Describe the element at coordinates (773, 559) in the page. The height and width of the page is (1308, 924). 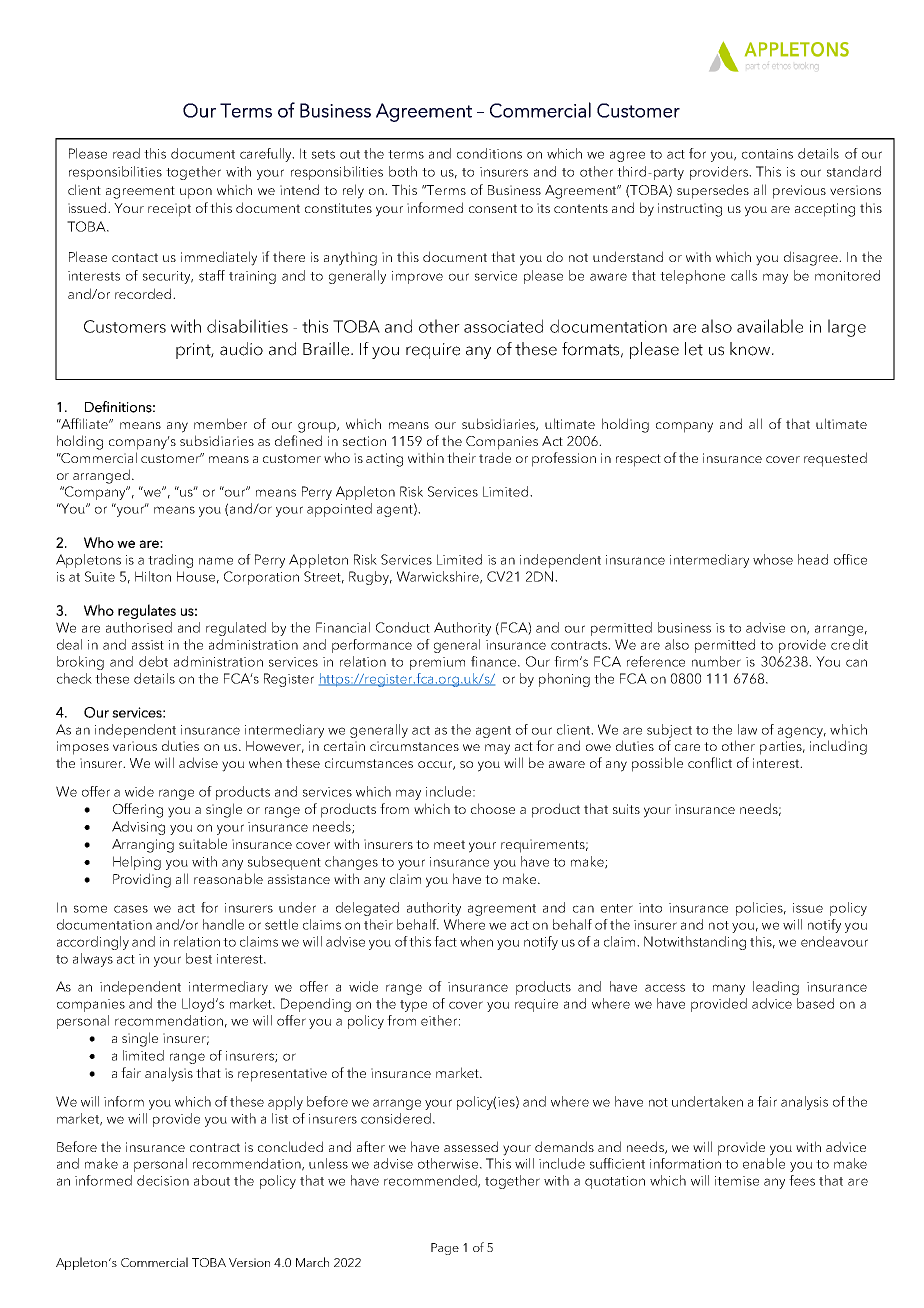
I see `whose` at that location.
